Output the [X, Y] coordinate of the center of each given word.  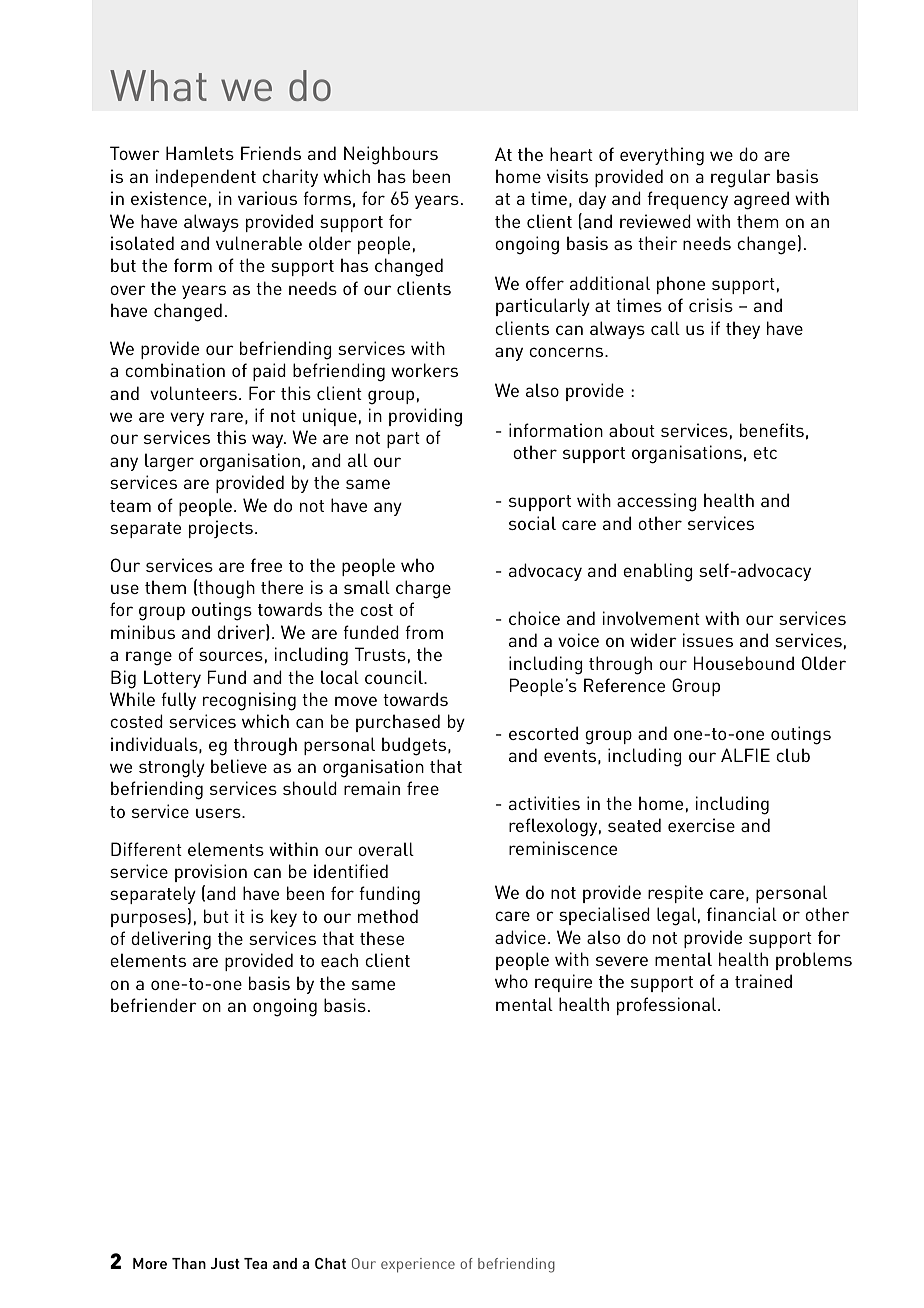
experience [418, 1265]
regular [741, 178]
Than [189, 1263]
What [158, 85]
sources [231, 656]
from [424, 632]
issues [707, 640]
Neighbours [391, 155]
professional [668, 1006]
